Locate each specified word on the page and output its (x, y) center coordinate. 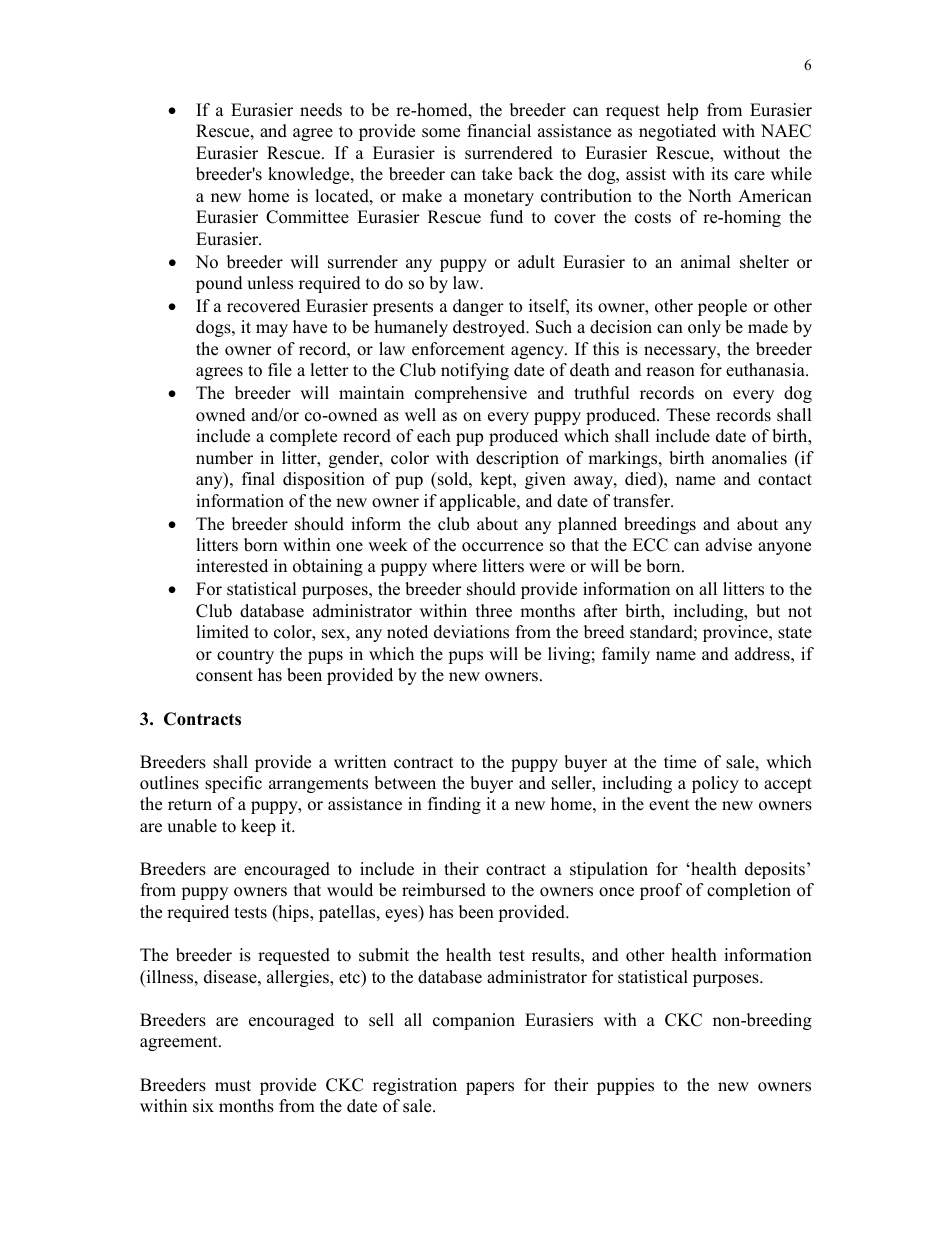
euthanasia (766, 370)
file (280, 370)
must (233, 1086)
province (736, 633)
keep (258, 827)
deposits (775, 870)
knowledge (310, 175)
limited (222, 632)
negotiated (677, 132)
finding (454, 805)
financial (499, 131)
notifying (475, 371)
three (494, 611)
